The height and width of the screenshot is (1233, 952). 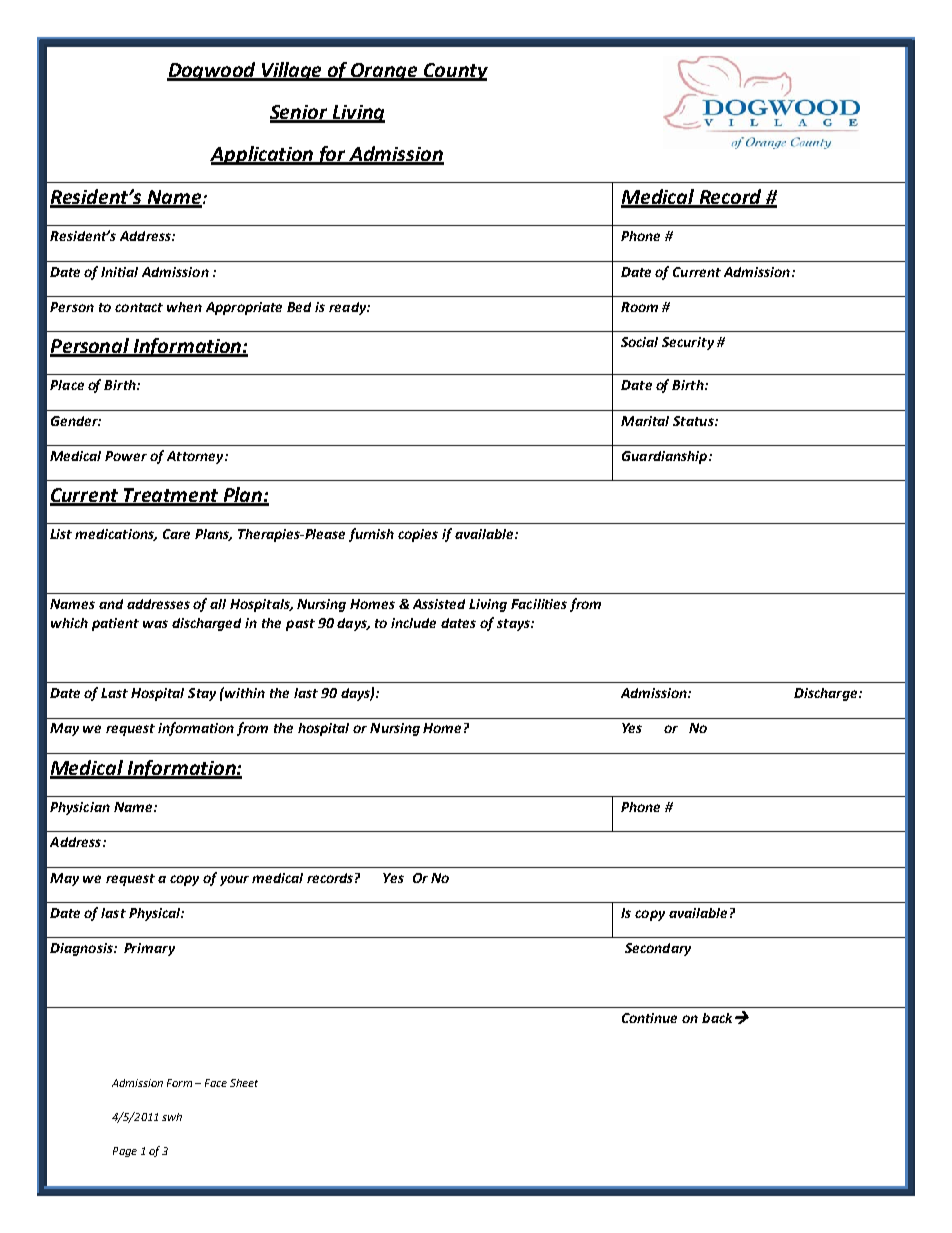 What do you see at coordinates (244, 1083) in the screenshot?
I see `Sheet` at bounding box center [244, 1083].
